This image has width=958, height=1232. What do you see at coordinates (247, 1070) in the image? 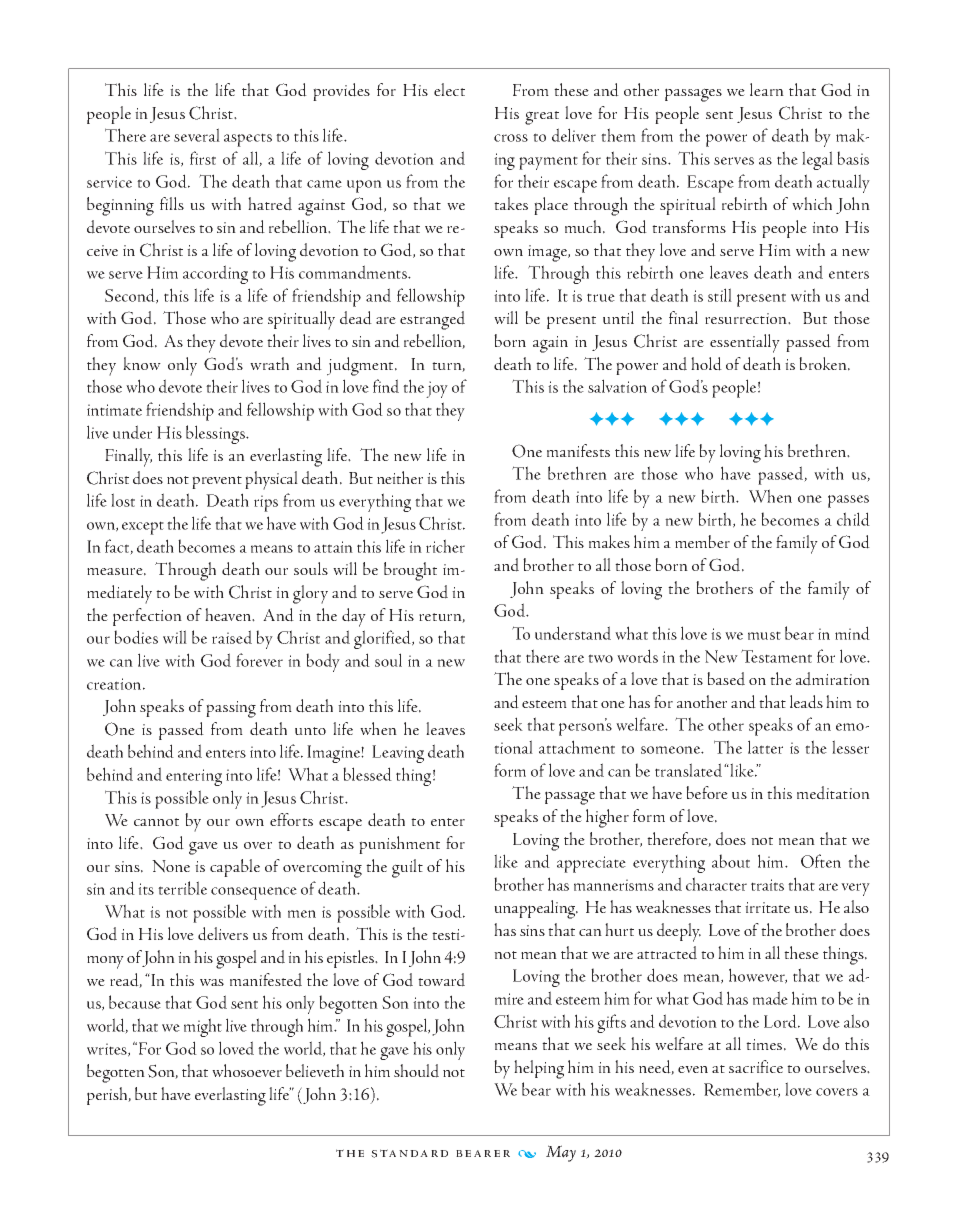
I see `whosoever` at bounding box center [247, 1070].
